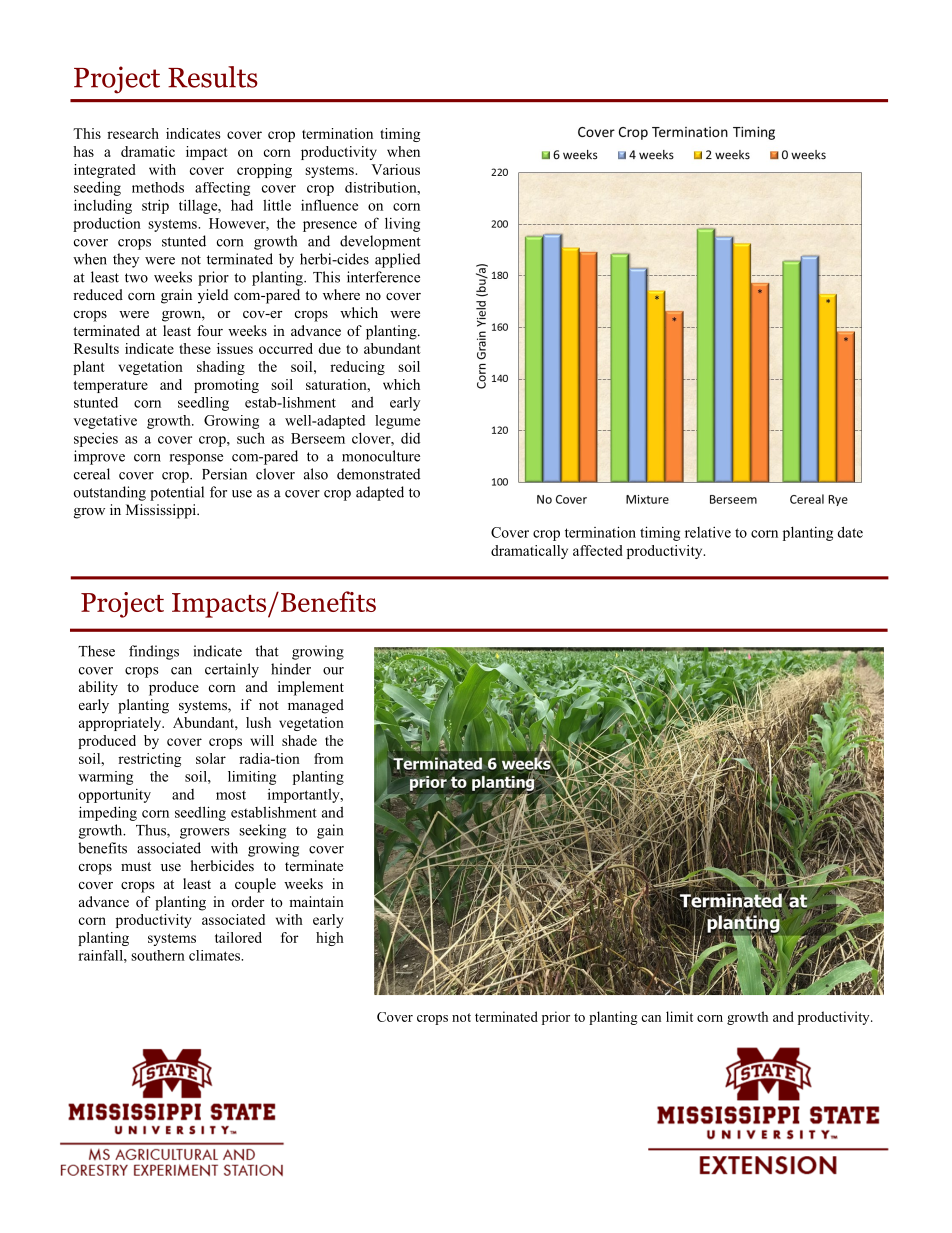 Image resolution: width=952 pixels, height=1233 pixels. I want to click on affected, so click(598, 550).
